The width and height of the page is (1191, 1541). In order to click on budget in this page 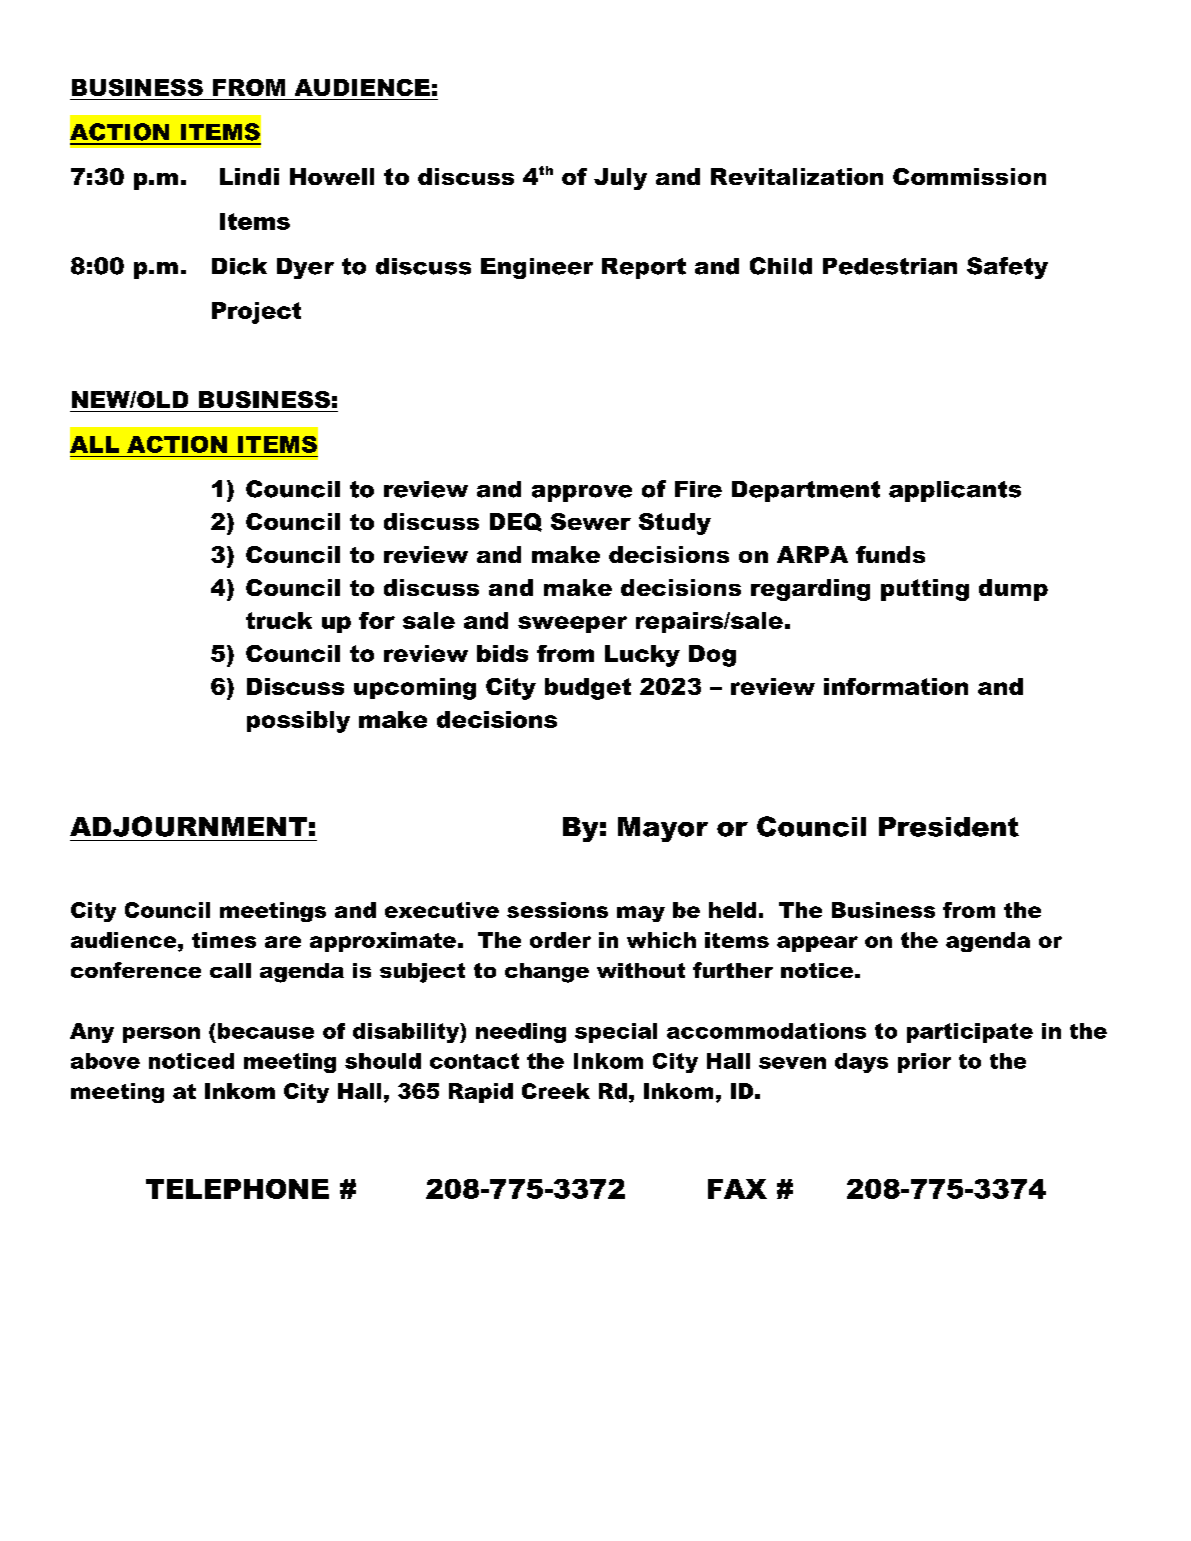, I will do `click(588, 689)`.
